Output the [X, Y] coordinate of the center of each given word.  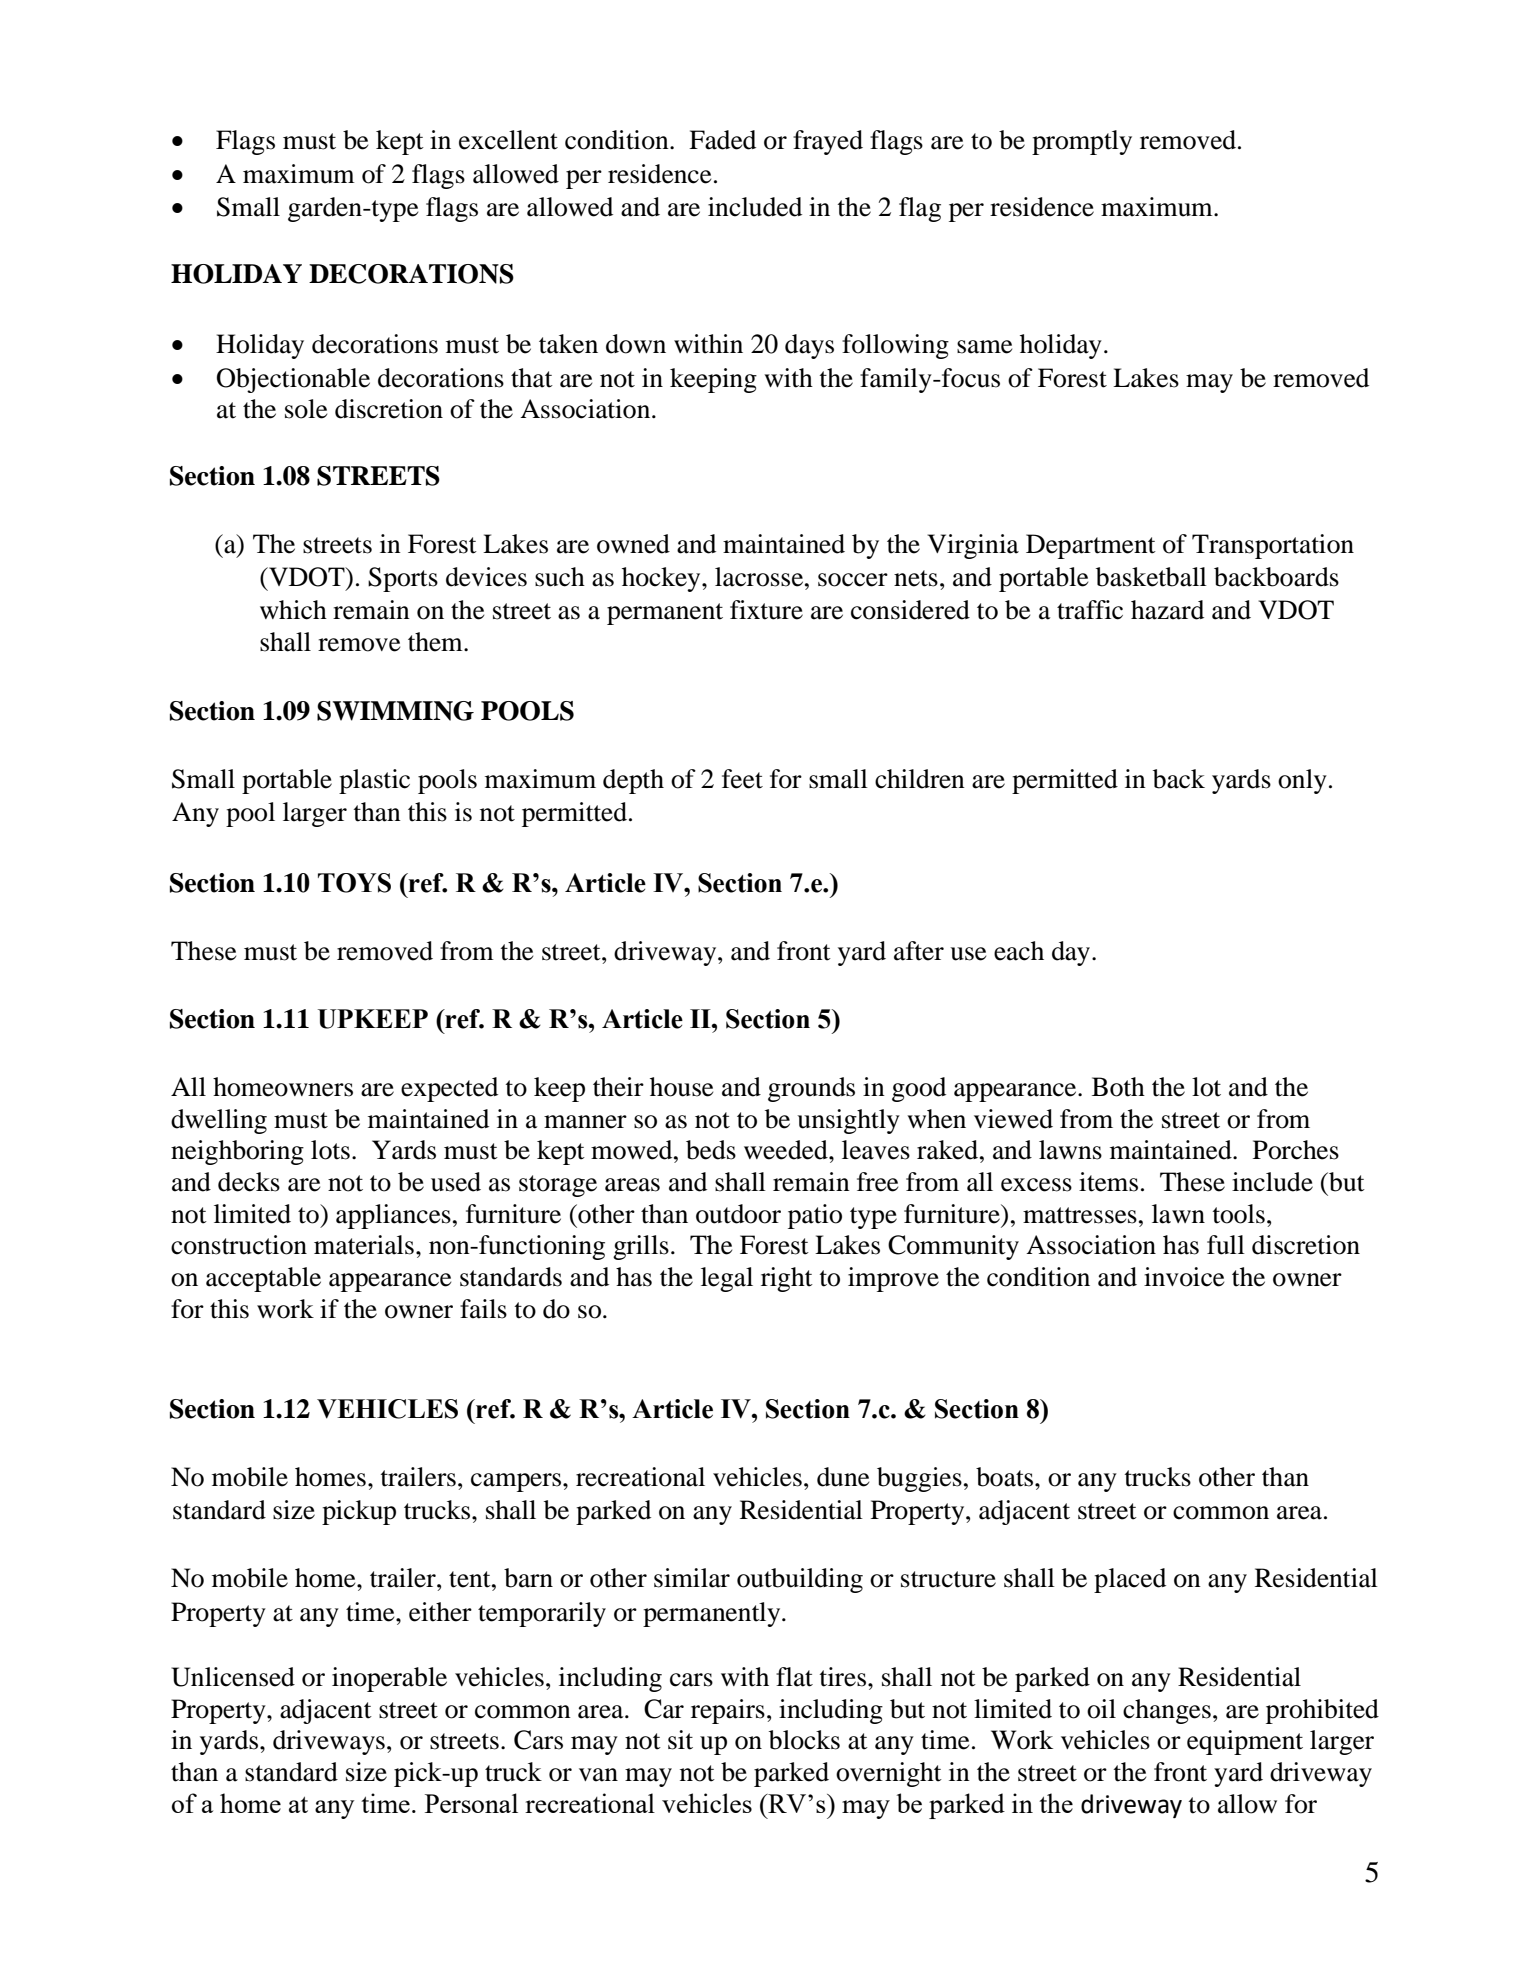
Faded [722, 140]
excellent [508, 140]
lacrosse [760, 577]
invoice [1184, 1277]
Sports [403, 579]
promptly [1082, 142]
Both [1118, 1087]
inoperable [389, 1679]
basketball [1151, 577]
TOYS [354, 883]
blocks [804, 1740]
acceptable [263, 1279]
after [919, 951]
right [787, 1279]
